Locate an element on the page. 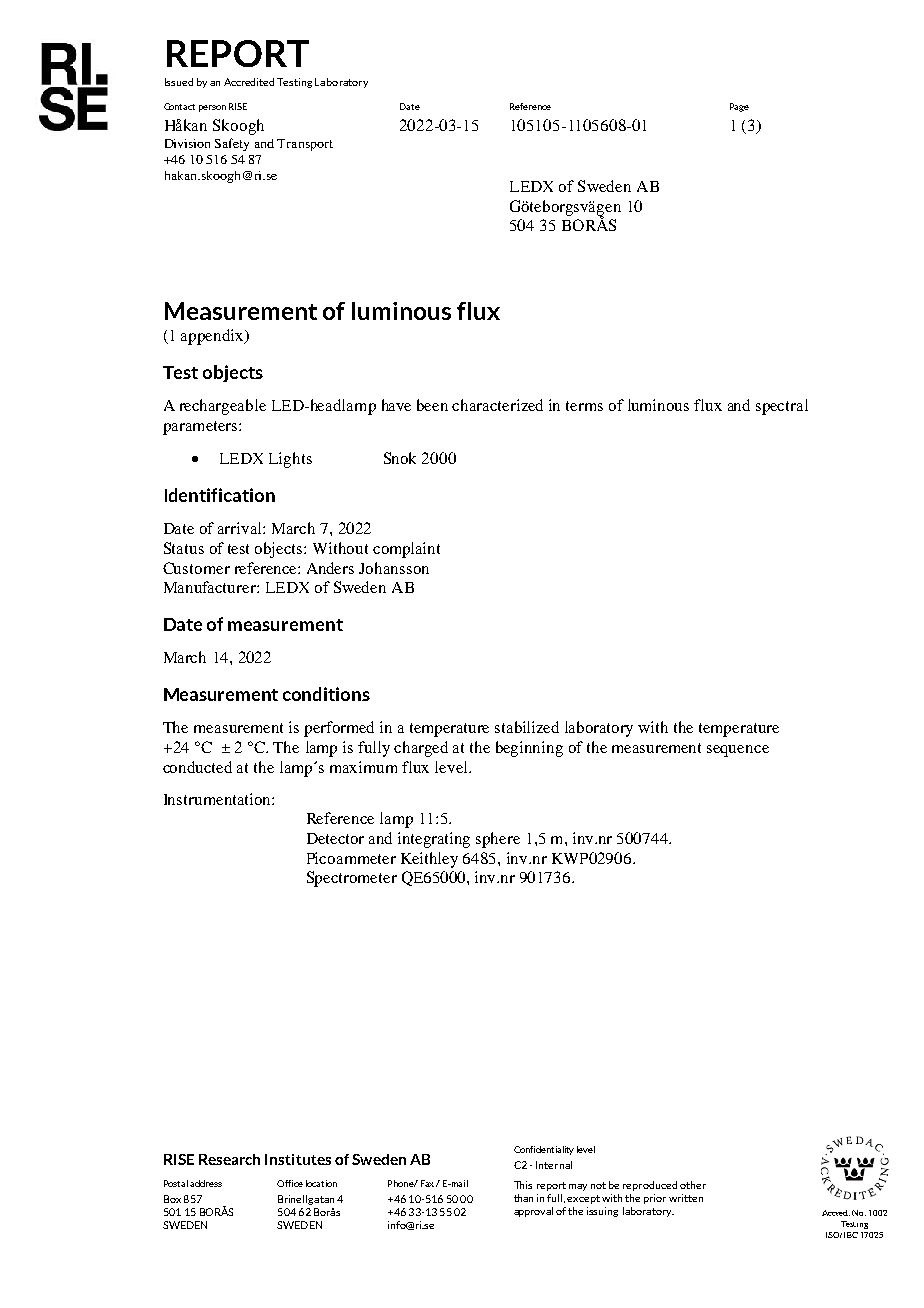 The width and height of the document is (924, 1308). This is located at coordinates (523, 1185).
